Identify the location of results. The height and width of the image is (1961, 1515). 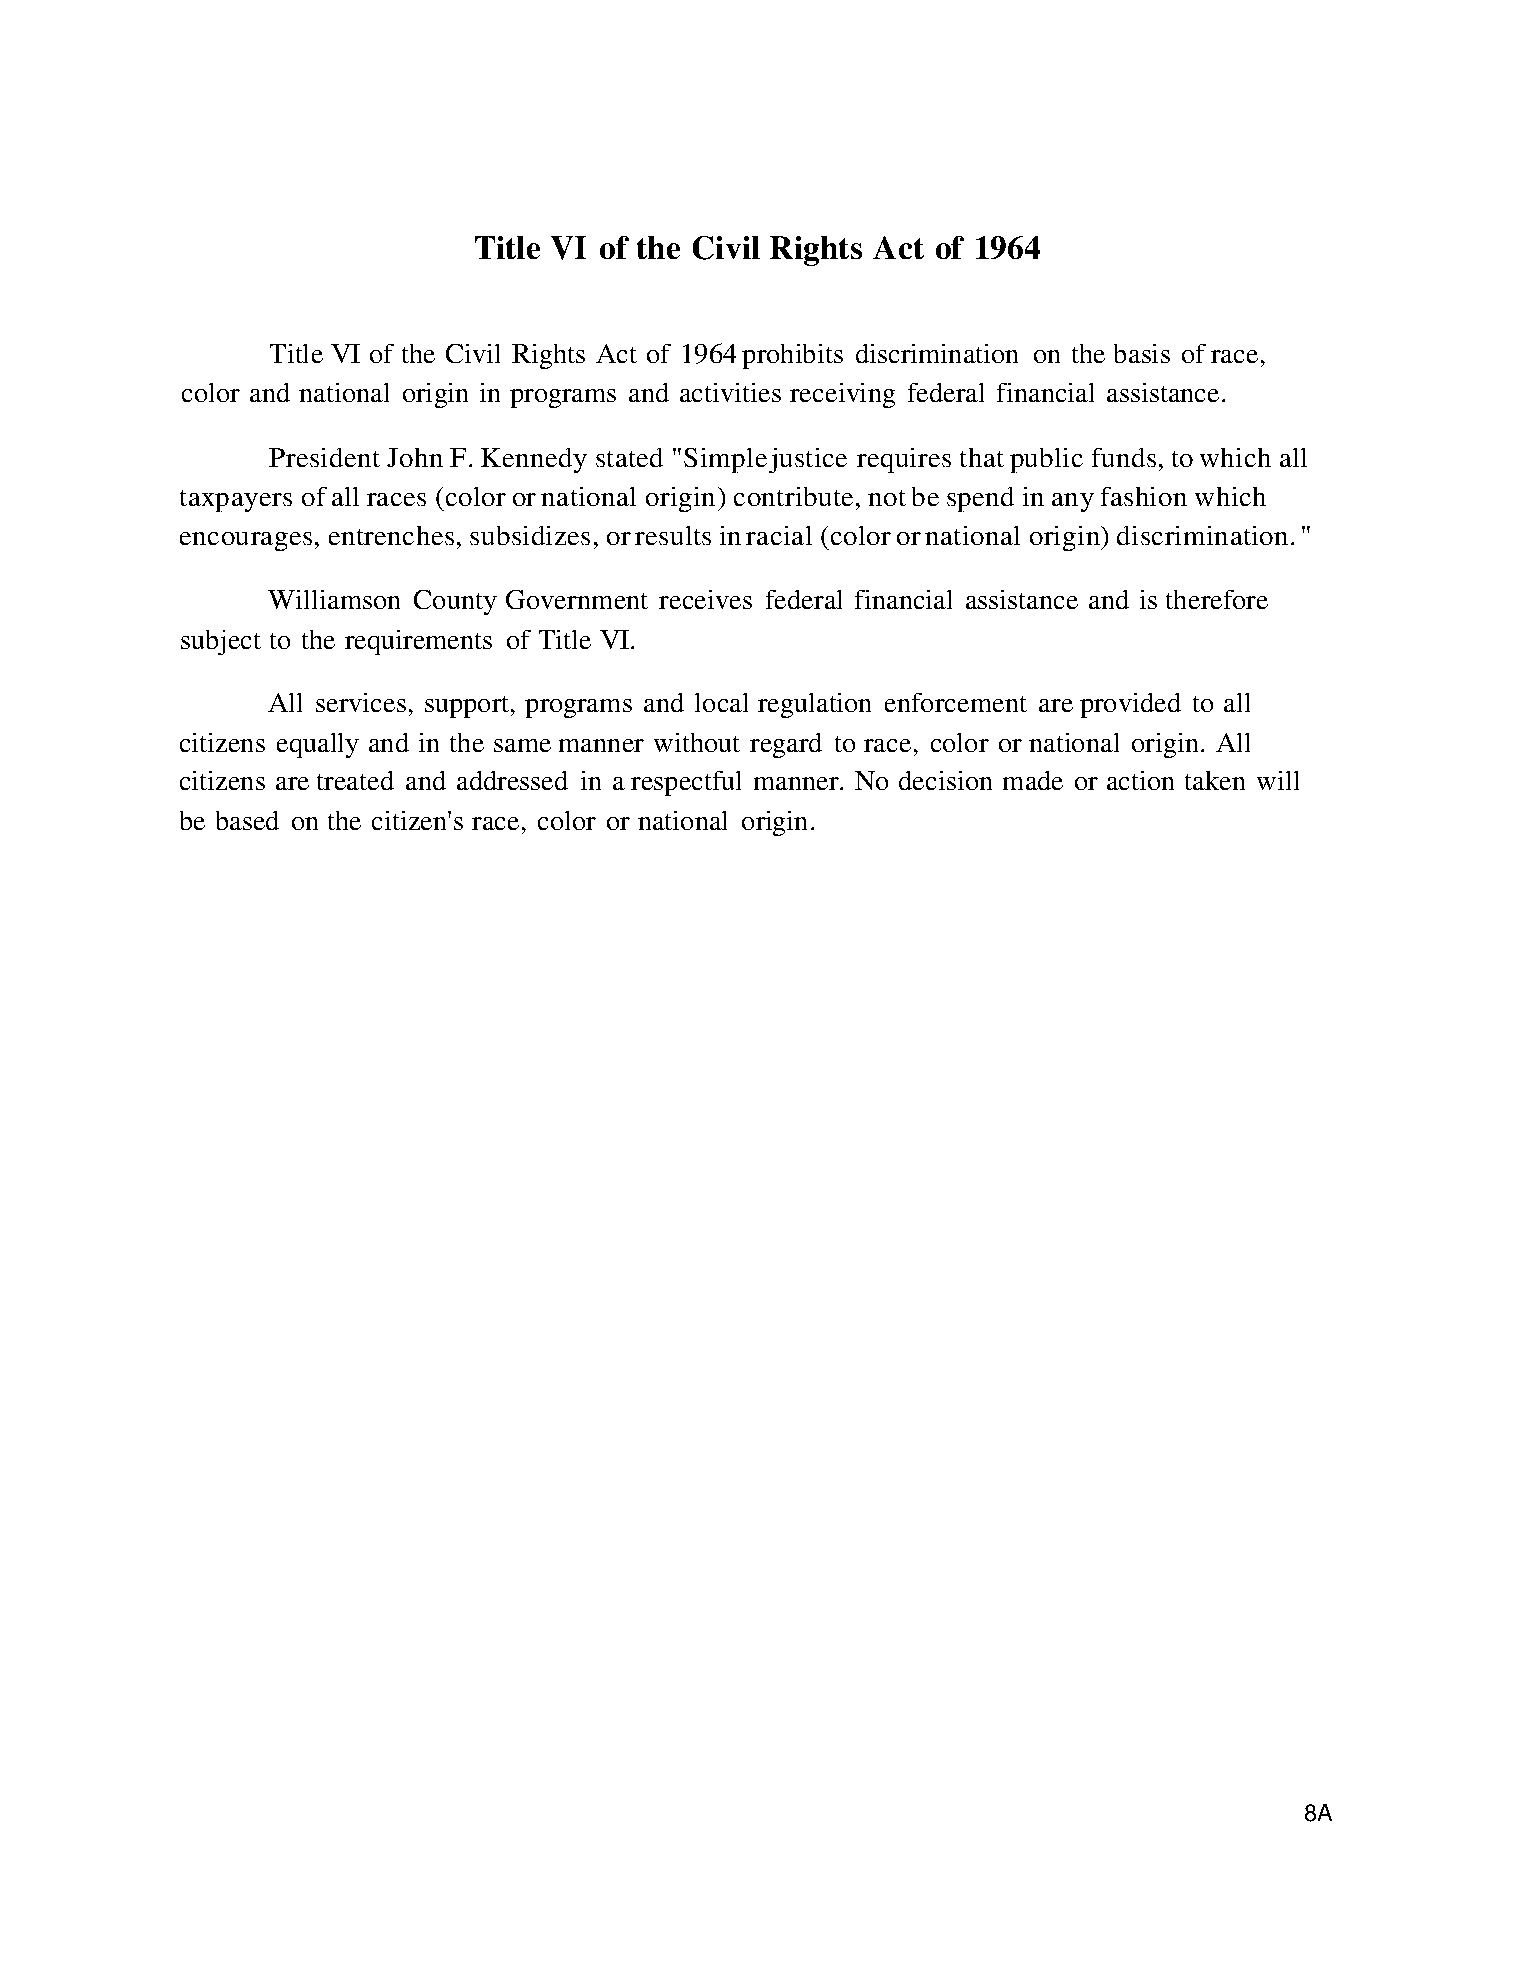
(673, 535).
